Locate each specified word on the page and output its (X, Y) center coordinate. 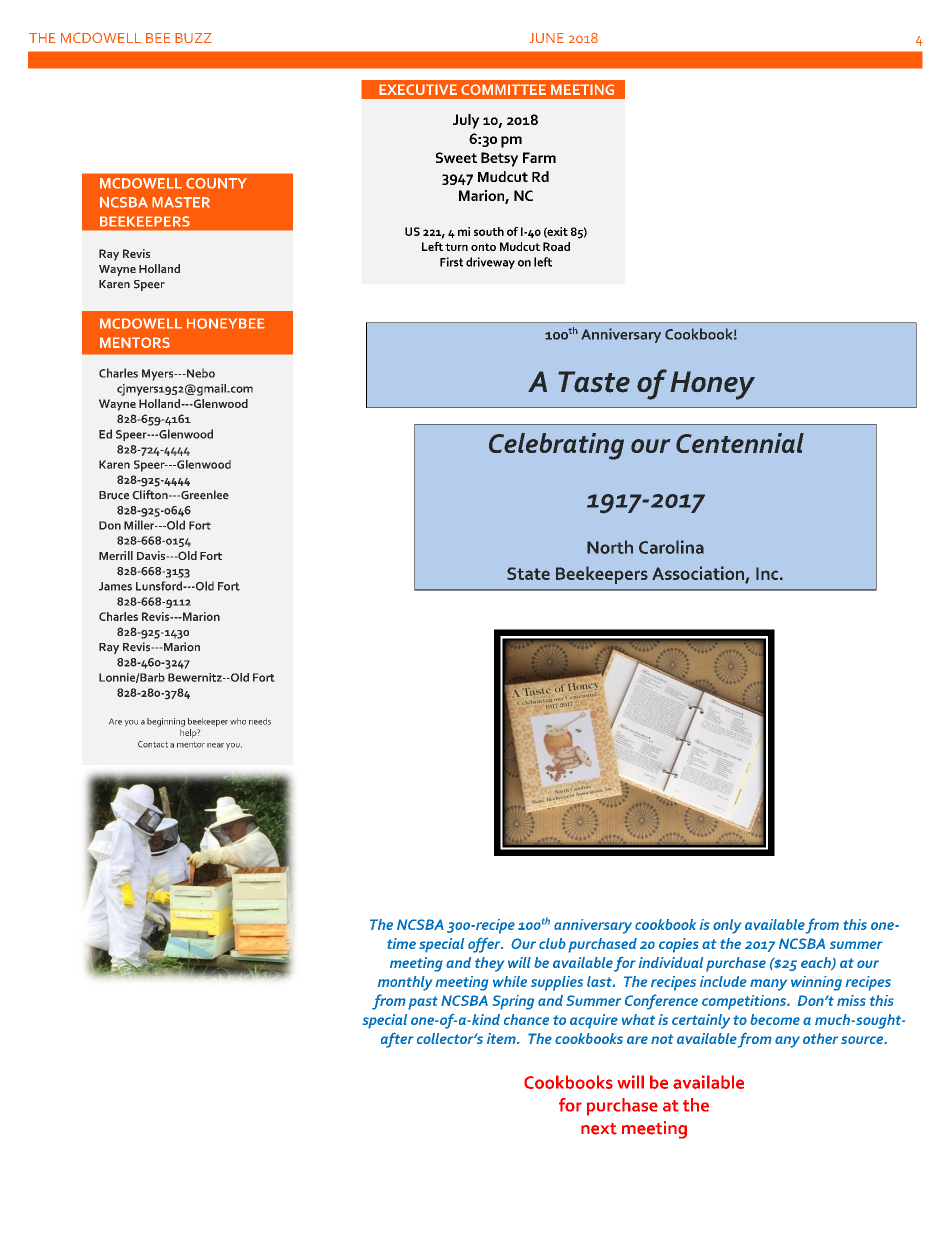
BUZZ (193, 38)
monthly (405, 983)
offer (485, 945)
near (215, 745)
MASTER (181, 202)
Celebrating (556, 446)
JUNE (546, 38)
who (238, 721)
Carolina (671, 547)
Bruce (114, 495)
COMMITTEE (503, 89)
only (727, 926)
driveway (490, 263)
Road (556, 246)
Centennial (740, 443)
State (528, 573)
